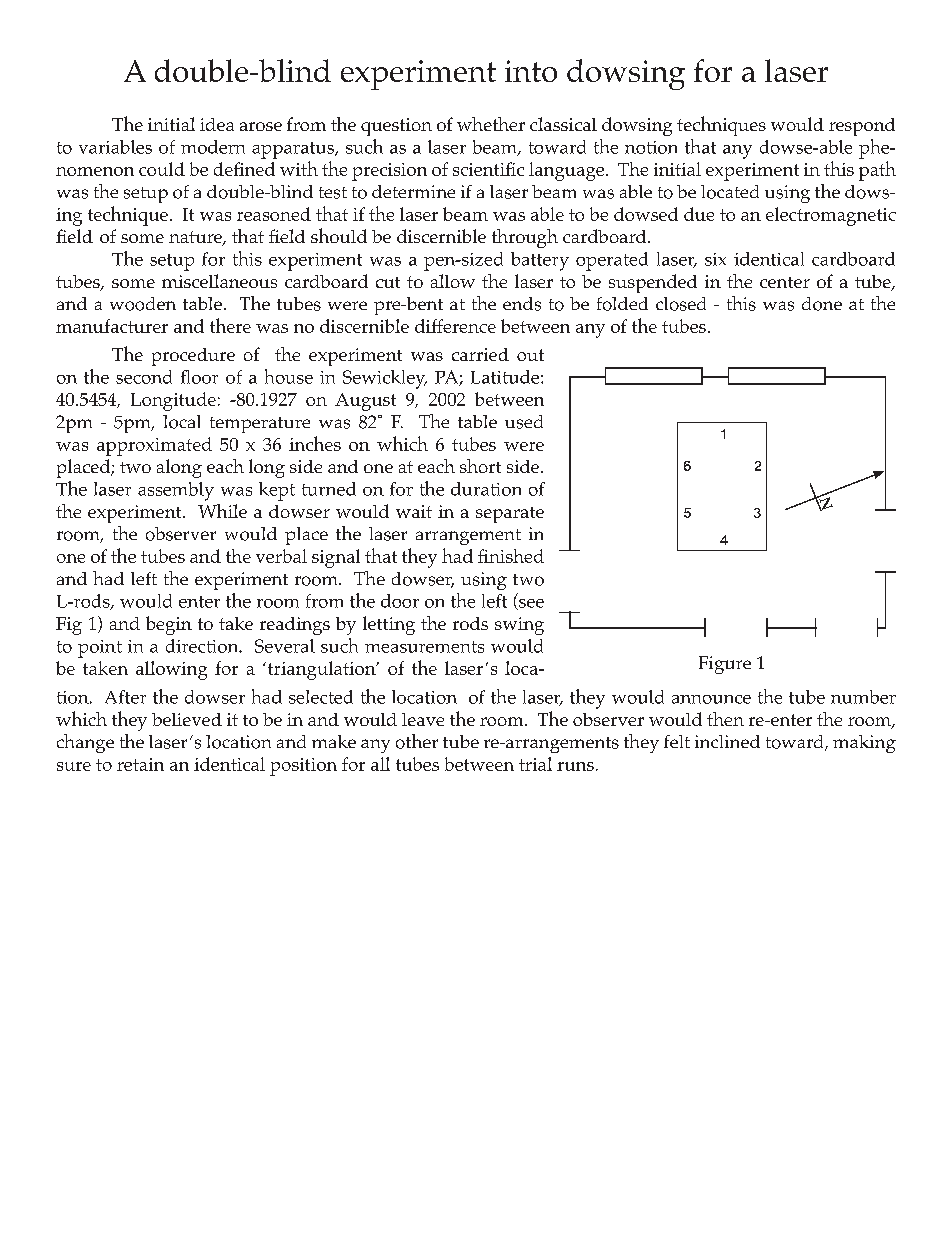 The image size is (952, 1233). What do you see at coordinates (222, 511) in the screenshot?
I see `While` at bounding box center [222, 511].
